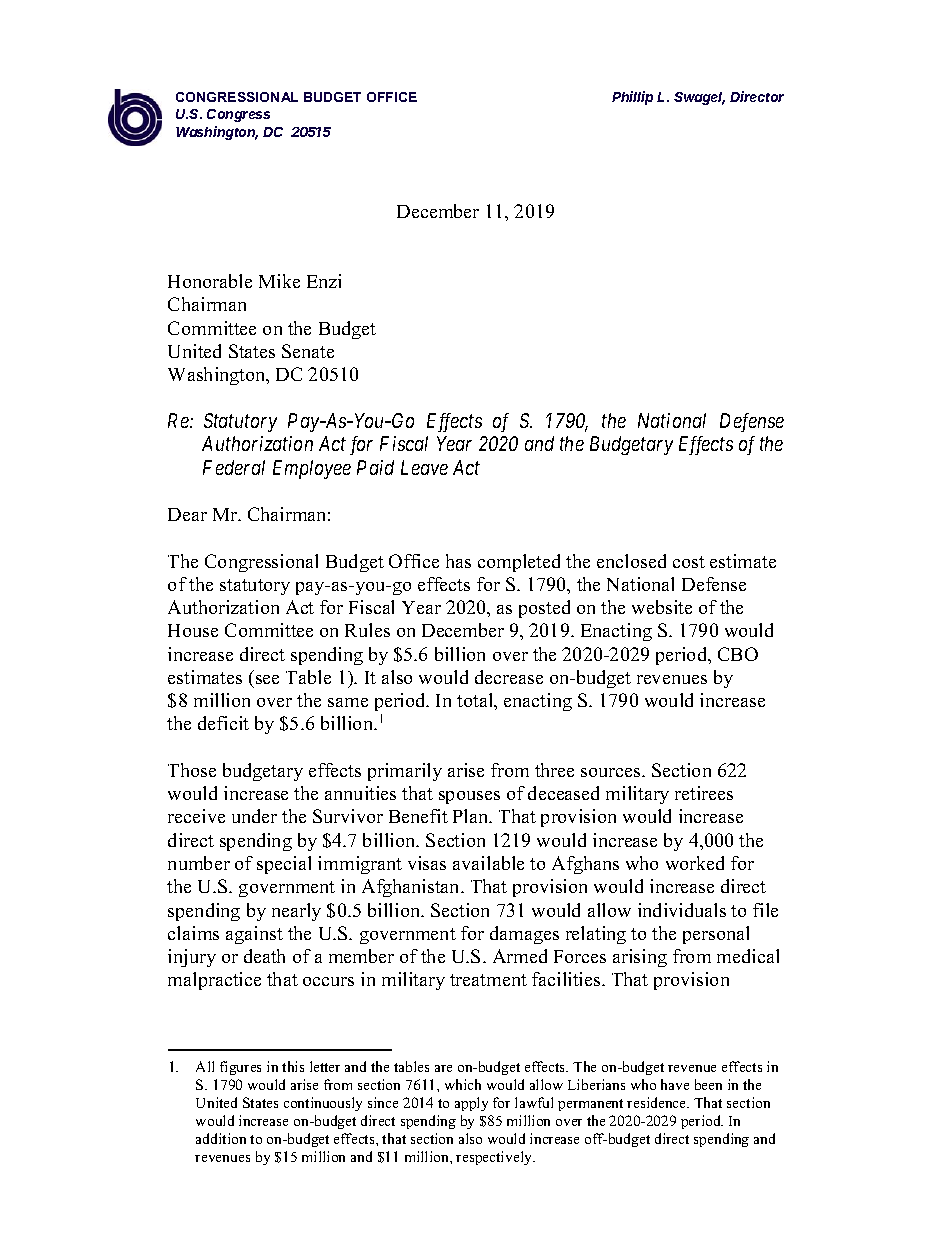 The image size is (952, 1233). I want to click on Phillip, so click(632, 98).
